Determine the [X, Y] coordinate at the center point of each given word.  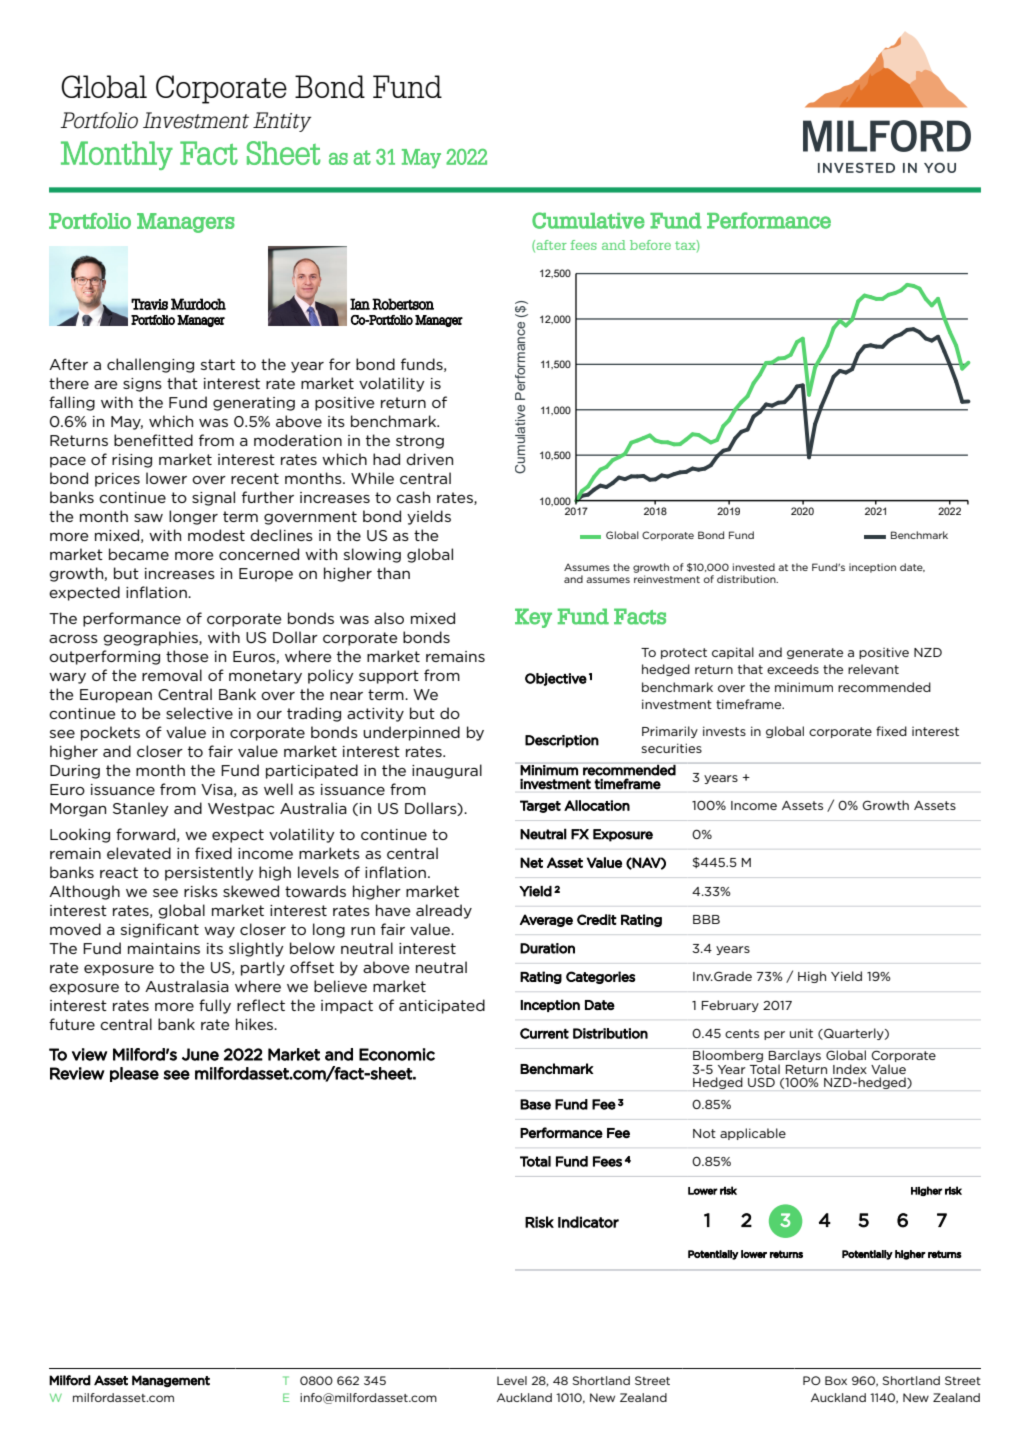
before [650, 245]
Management [171, 1381]
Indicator [588, 1222]
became [139, 554]
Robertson [403, 304]
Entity [282, 122]
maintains [164, 948]
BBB [706, 919]
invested [754, 567]
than [393, 573]
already [444, 911]
